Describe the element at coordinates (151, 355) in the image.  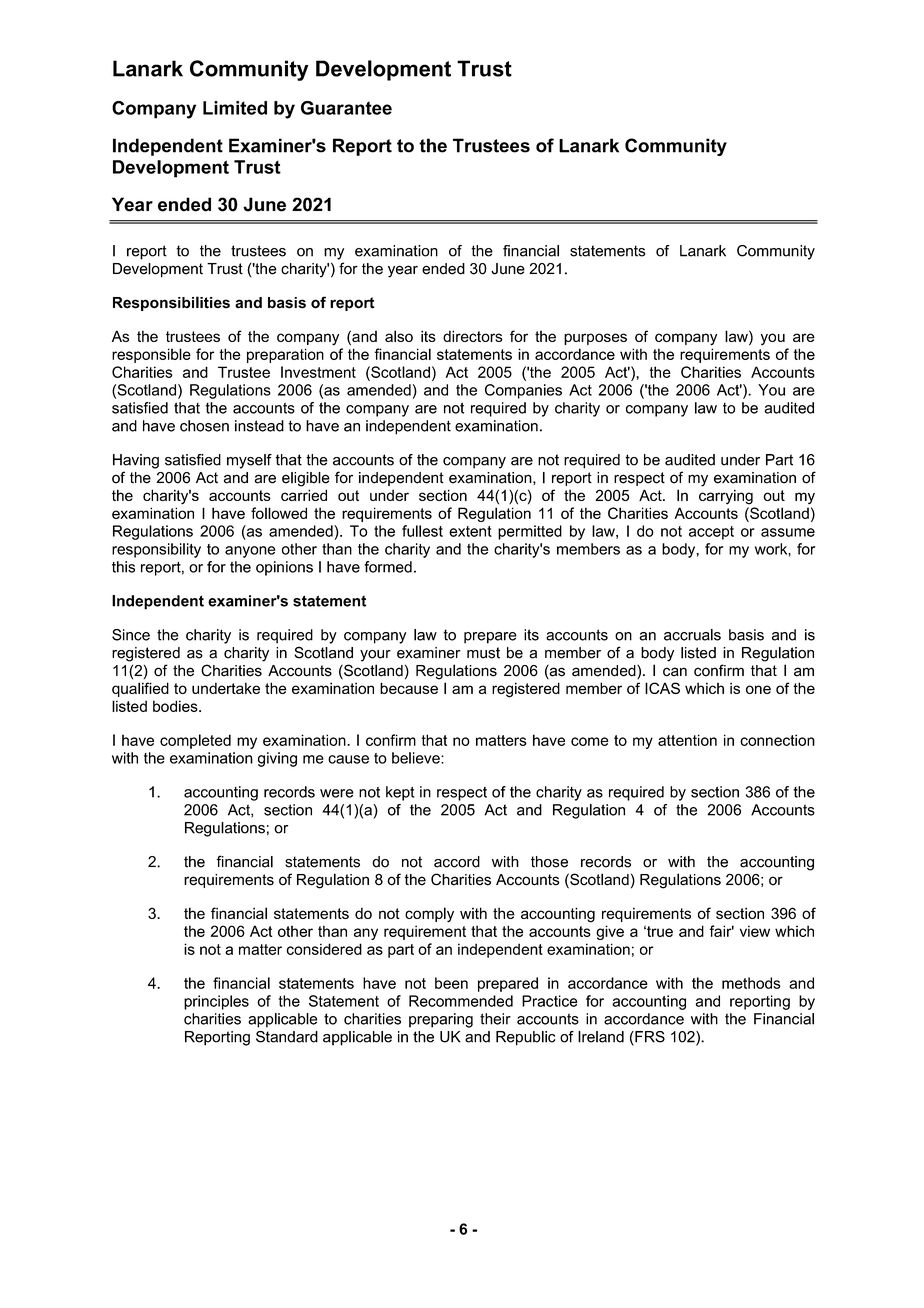
I see `responsible` at that location.
